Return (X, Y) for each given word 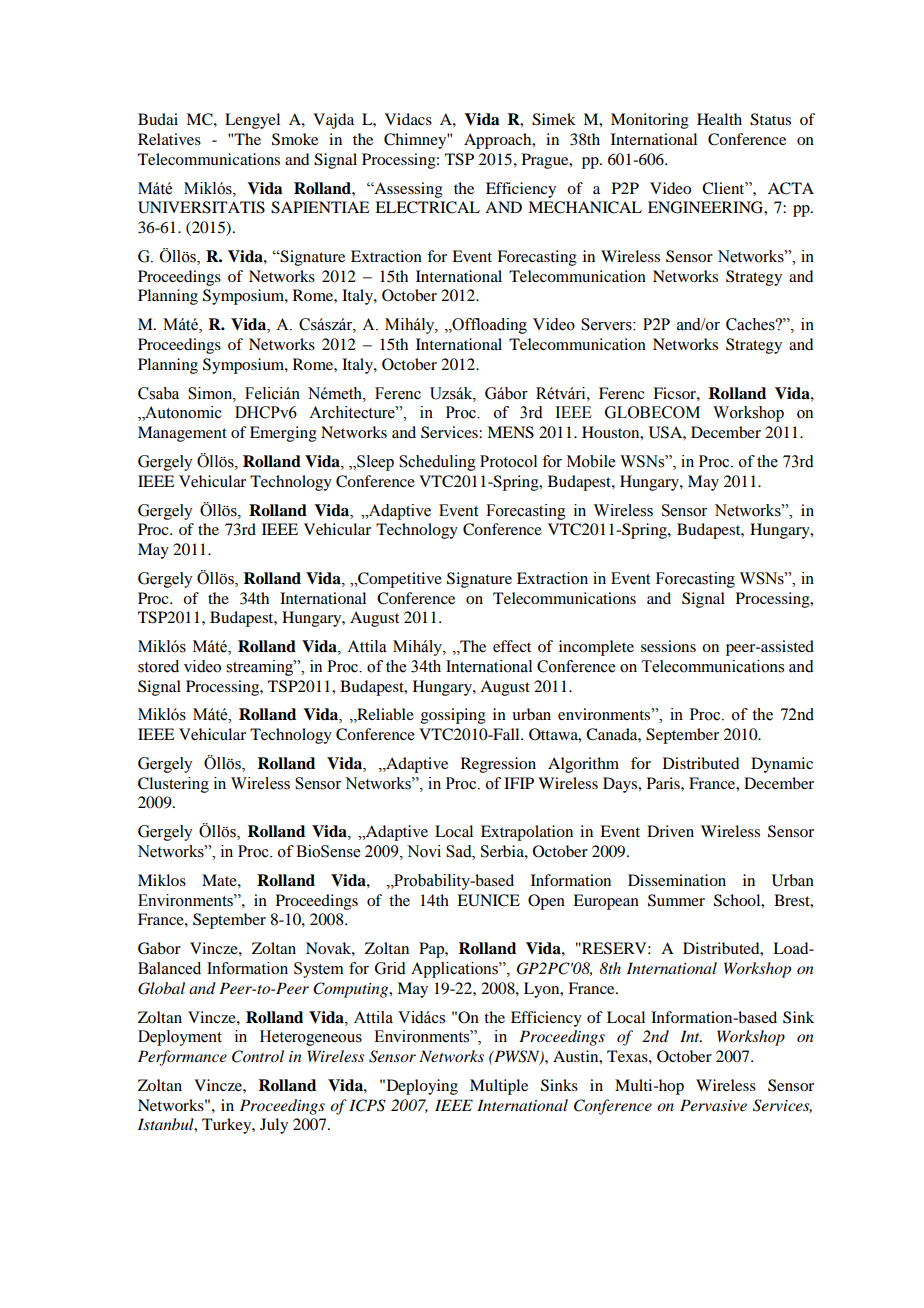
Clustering (173, 785)
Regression (498, 765)
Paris (664, 783)
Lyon (543, 990)
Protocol (508, 461)
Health (719, 119)
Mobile (591, 461)
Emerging (283, 434)
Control (258, 1056)
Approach (499, 141)
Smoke (295, 139)
